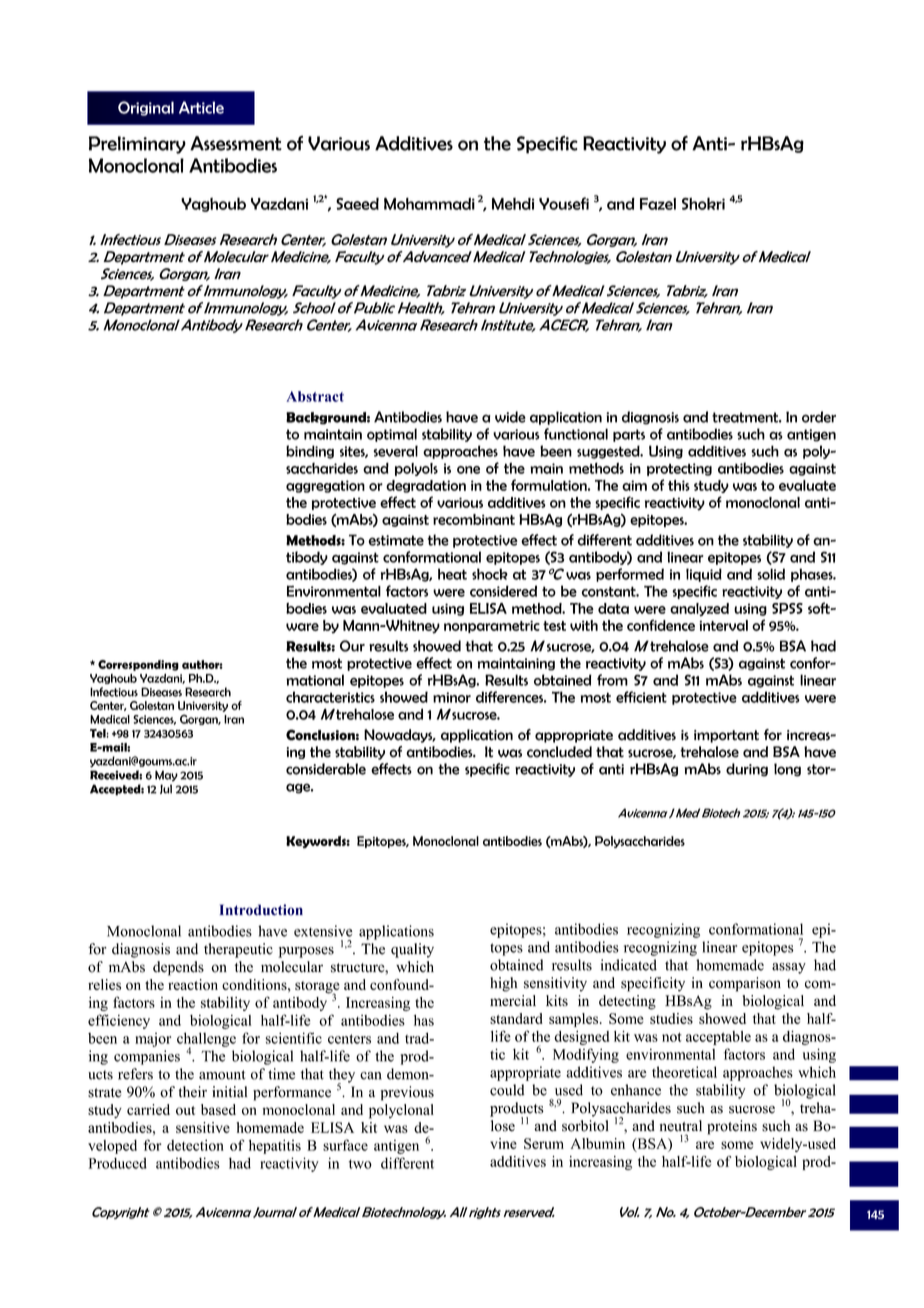 This screenshot has width=924, height=1308. I want to click on sensitive, so click(203, 1127).
